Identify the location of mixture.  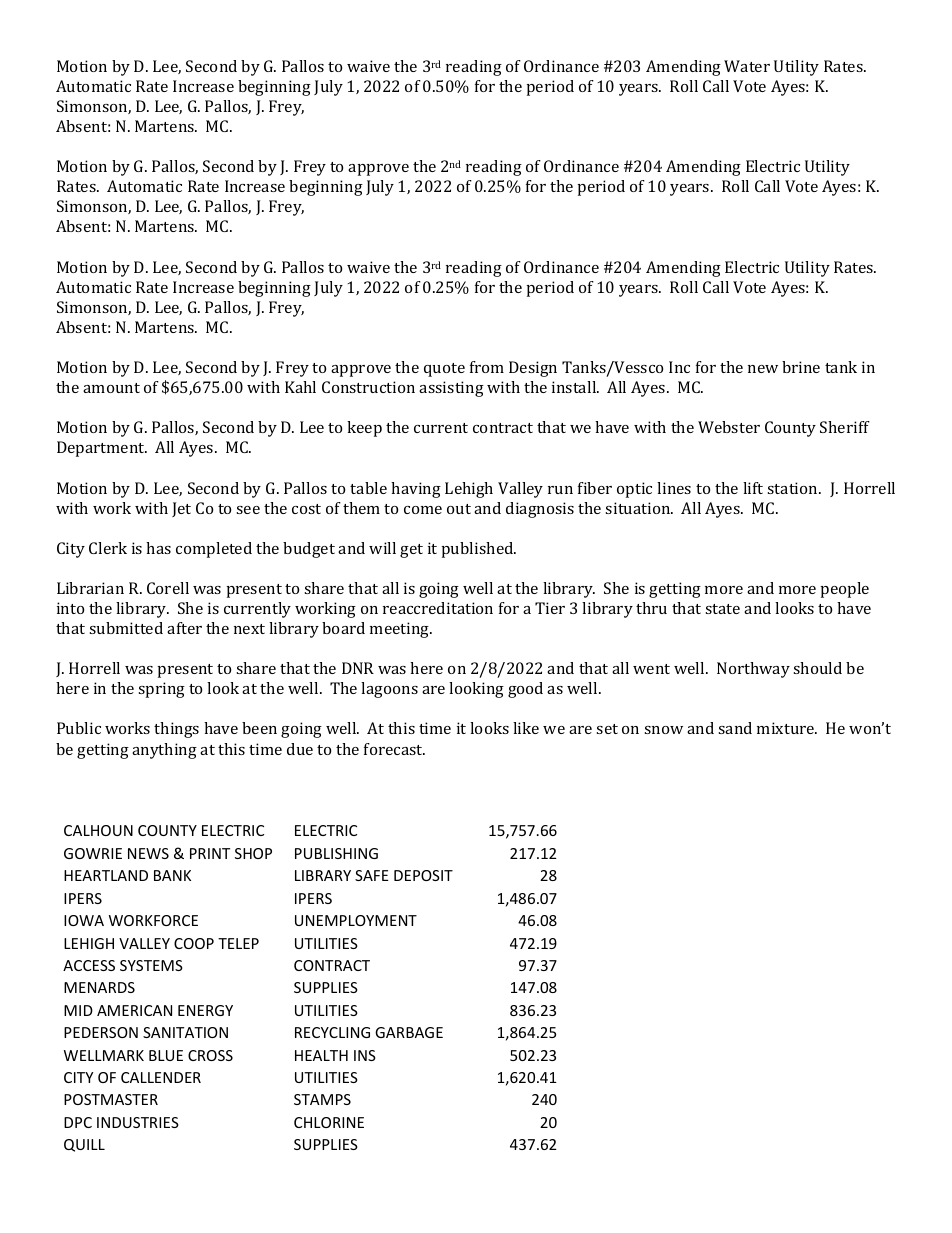
(787, 728).
